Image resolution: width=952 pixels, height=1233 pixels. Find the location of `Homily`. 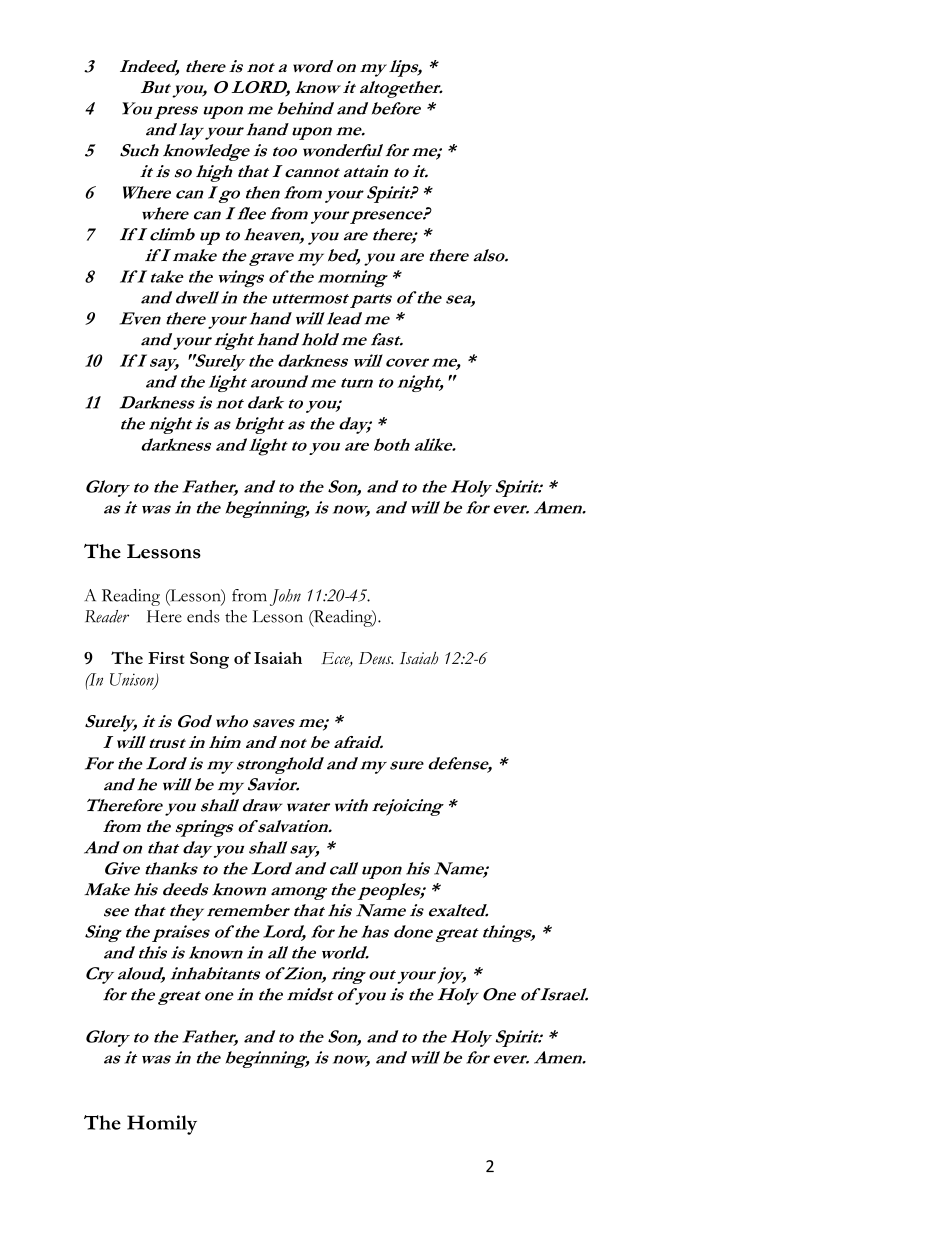

Homily is located at coordinates (162, 1125).
